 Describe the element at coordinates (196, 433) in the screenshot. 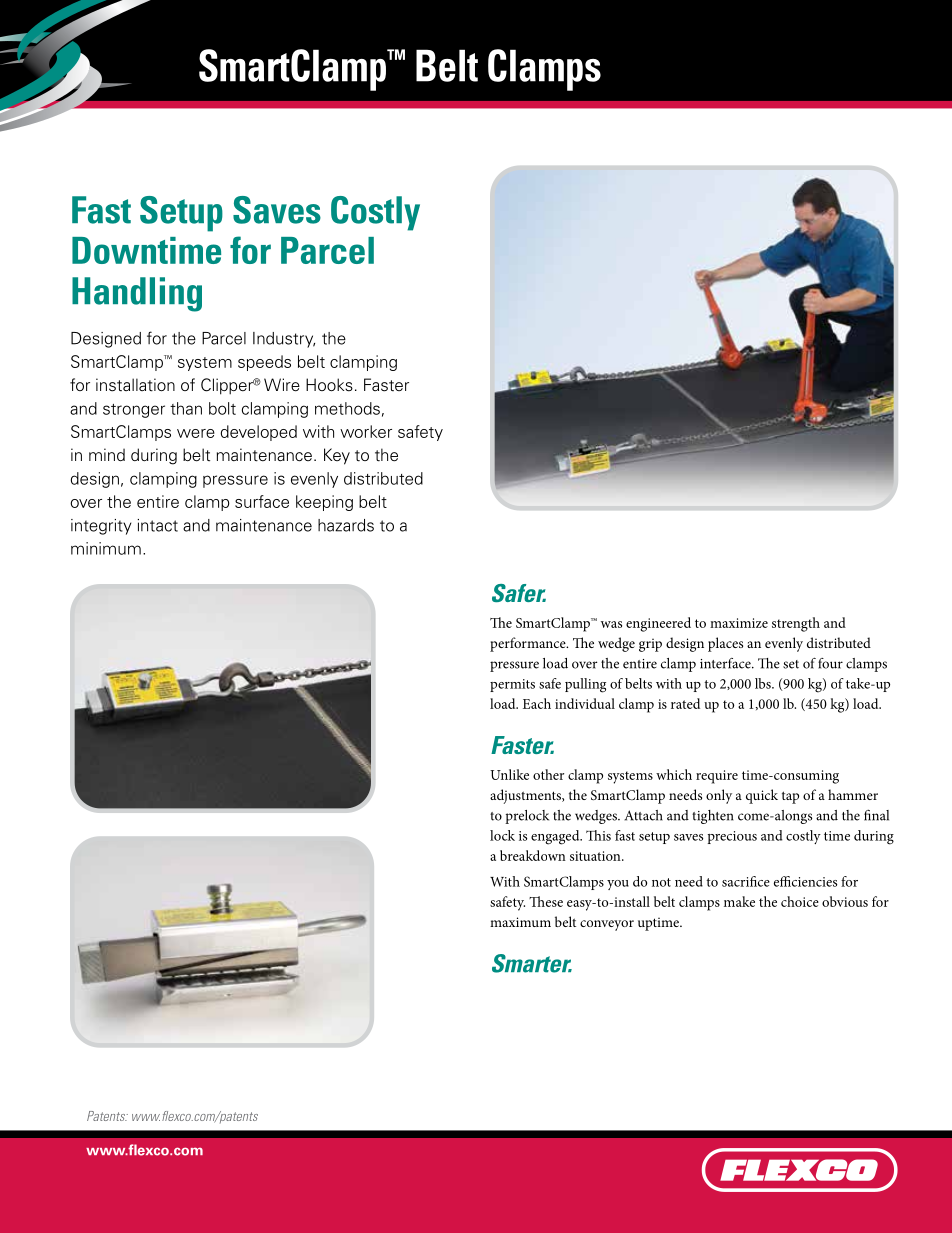

I see `were` at that location.
